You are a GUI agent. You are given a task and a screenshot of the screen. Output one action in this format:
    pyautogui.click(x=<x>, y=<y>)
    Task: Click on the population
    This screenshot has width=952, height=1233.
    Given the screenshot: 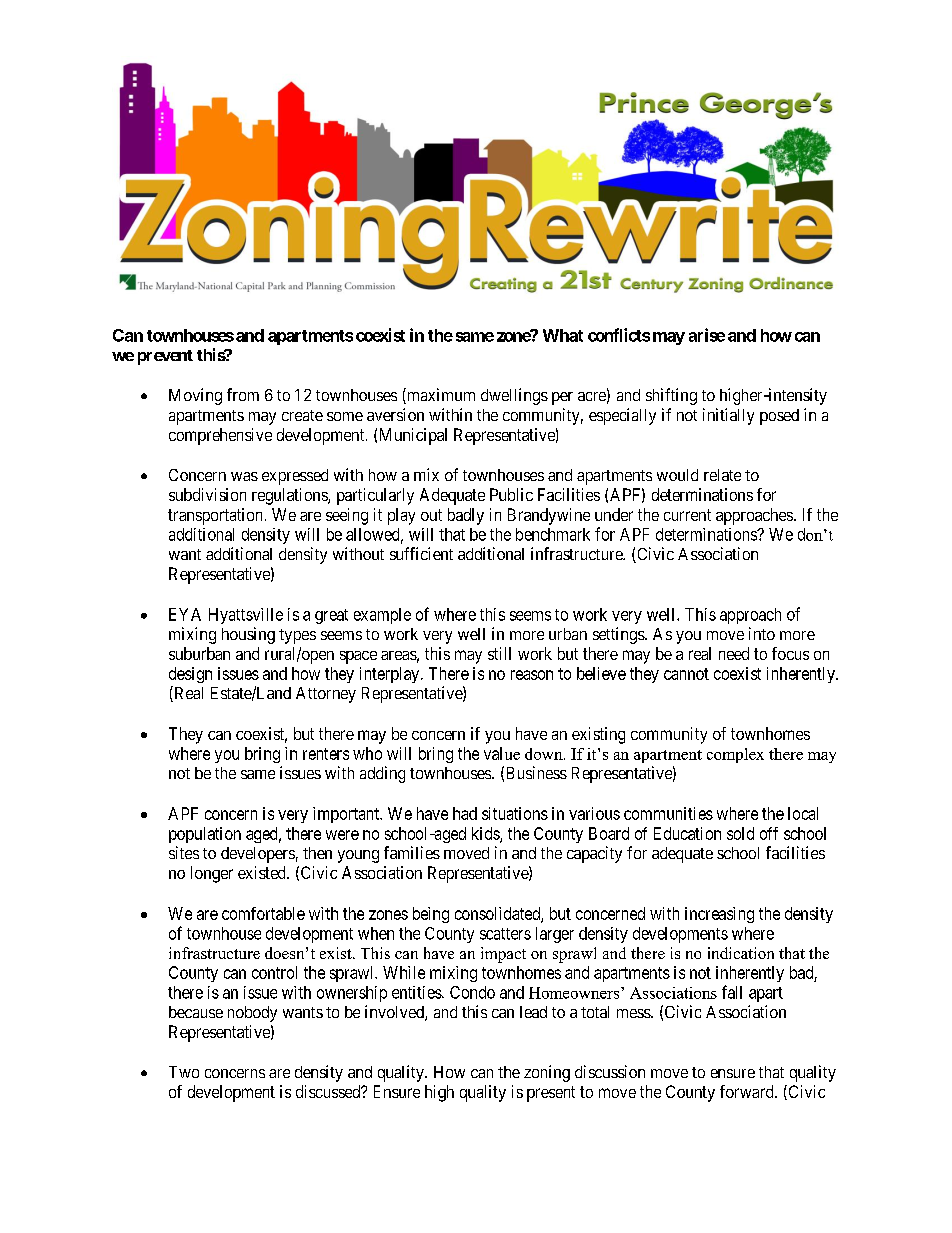 What is the action you would take?
    pyautogui.click(x=205, y=835)
